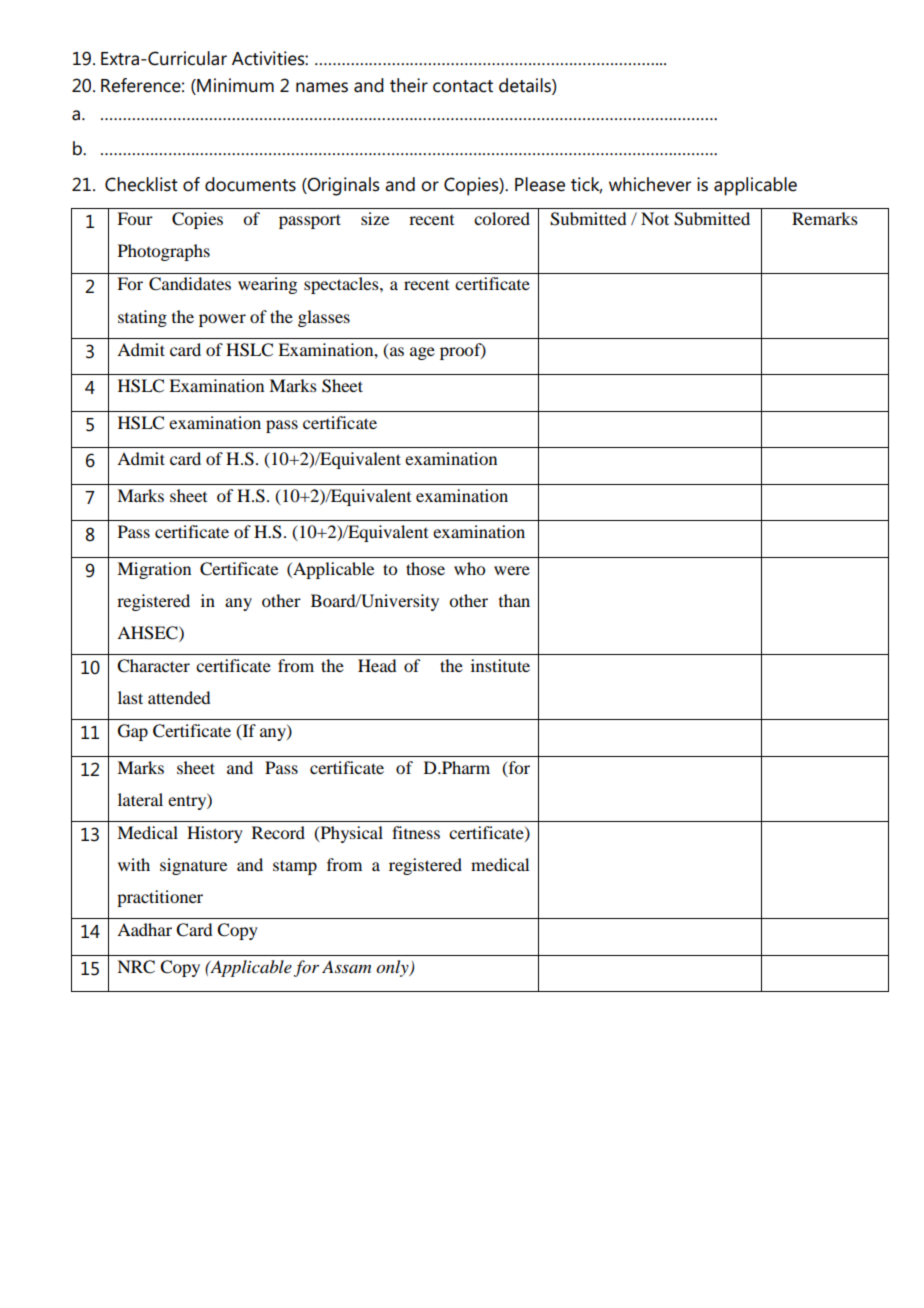 This screenshot has height=1308, width=924. I want to click on Not, so click(655, 218).
